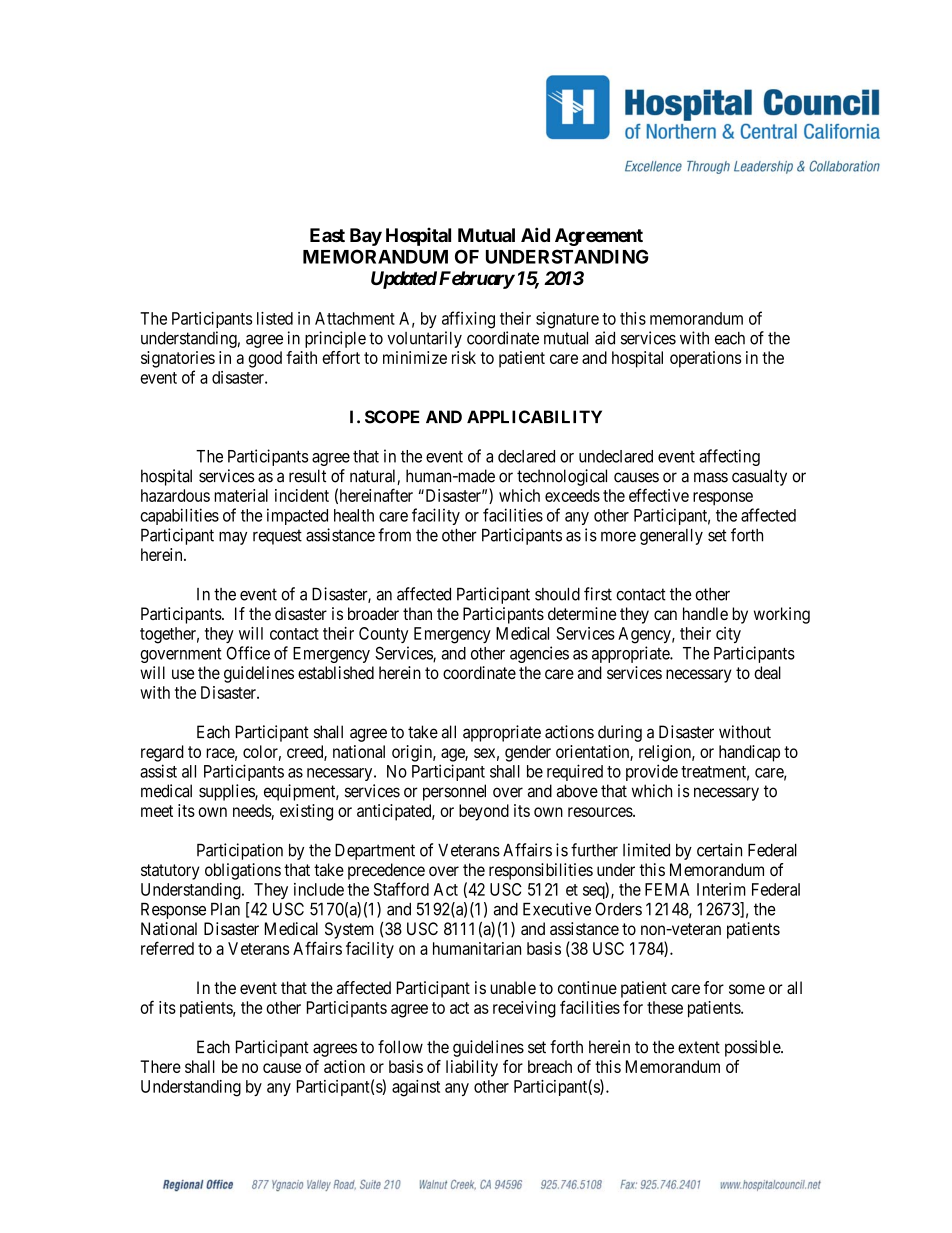 The image size is (952, 1233). Describe the element at coordinates (541, 871) in the image. I see `responsibilities` at that location.
